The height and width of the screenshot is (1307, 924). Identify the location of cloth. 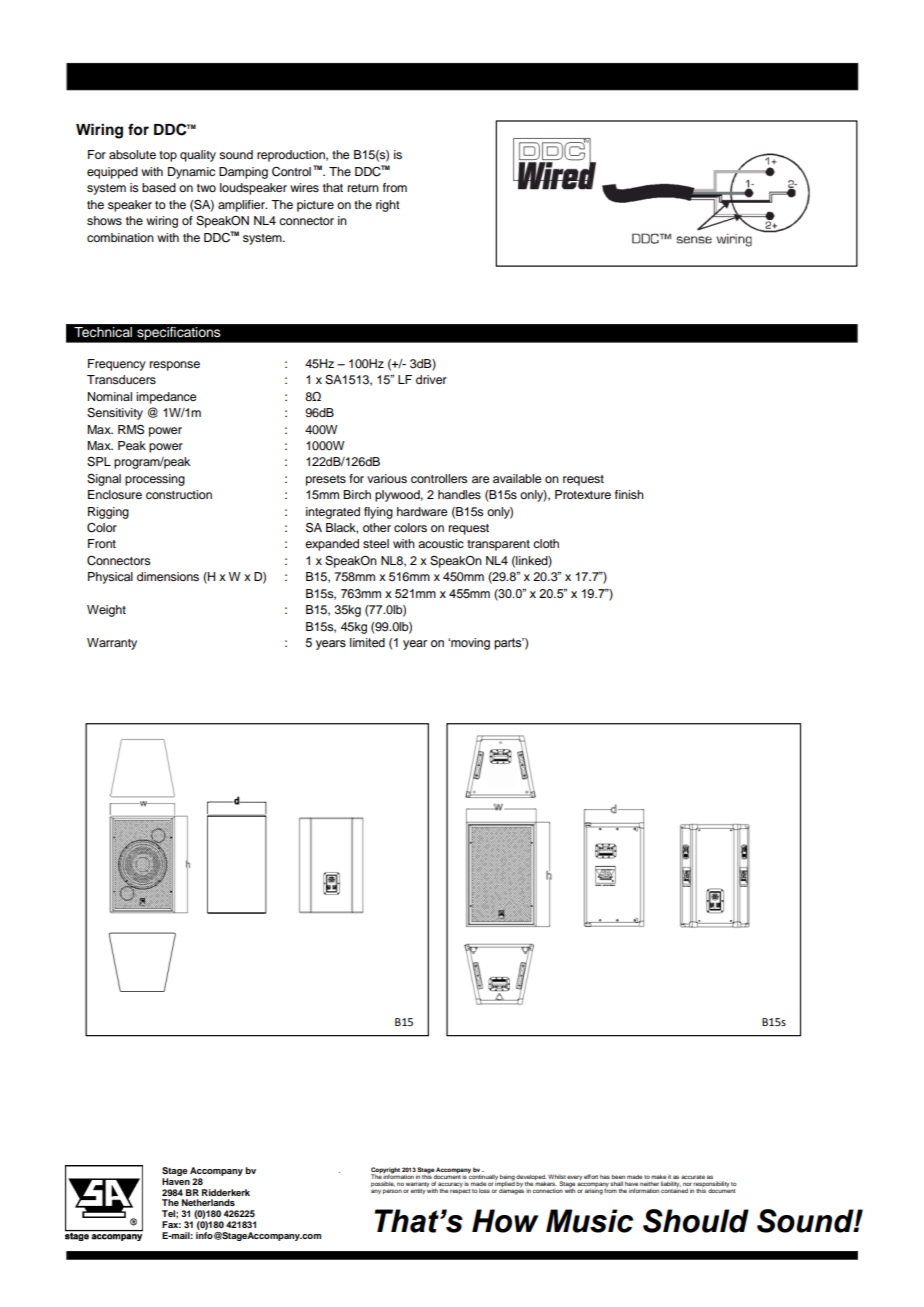
(546, 543).
